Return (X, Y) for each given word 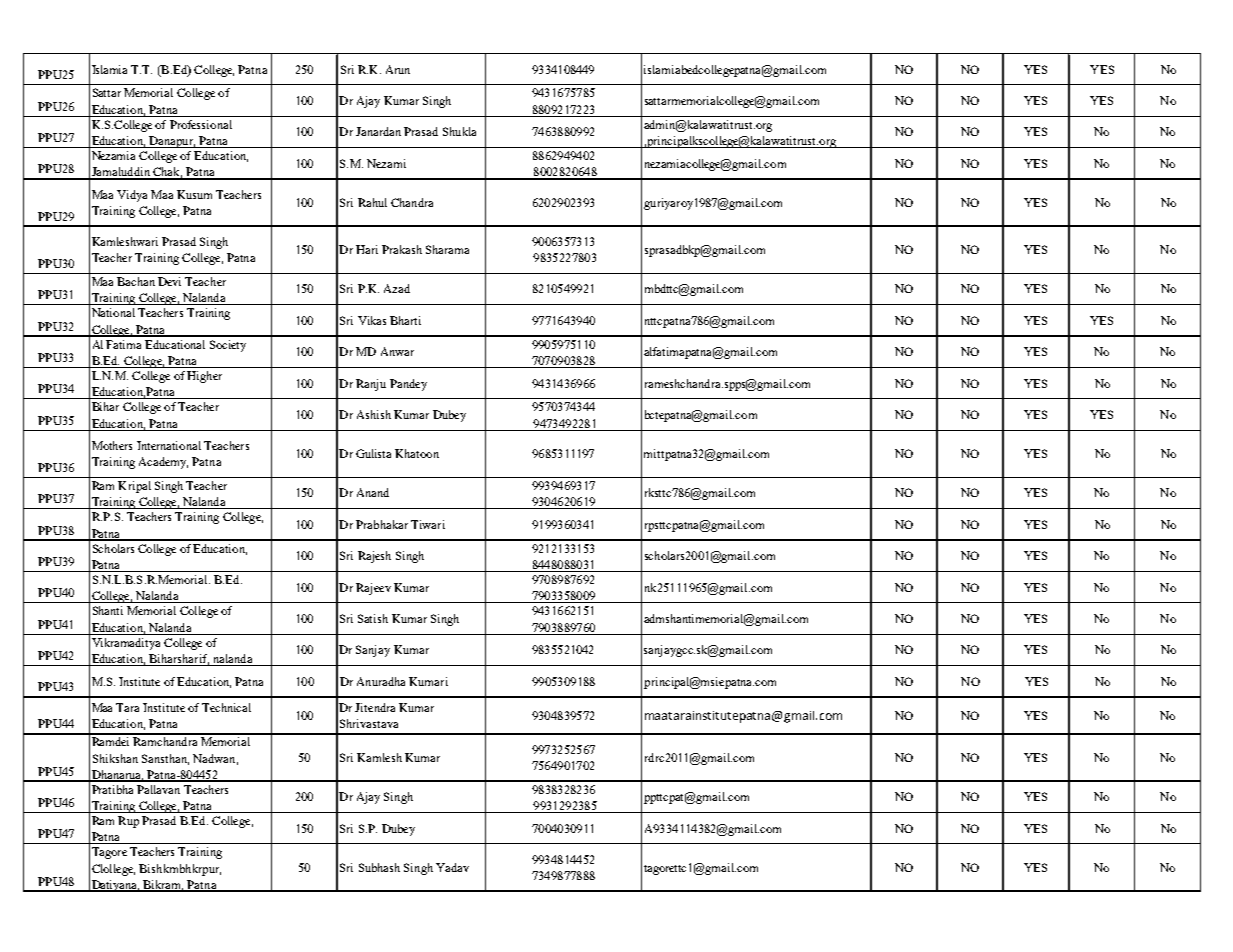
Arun (398, 69)
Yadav (452, 867)
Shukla (459, 131)
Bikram (162, 885)
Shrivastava (369, 723)
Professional (201, 124)
